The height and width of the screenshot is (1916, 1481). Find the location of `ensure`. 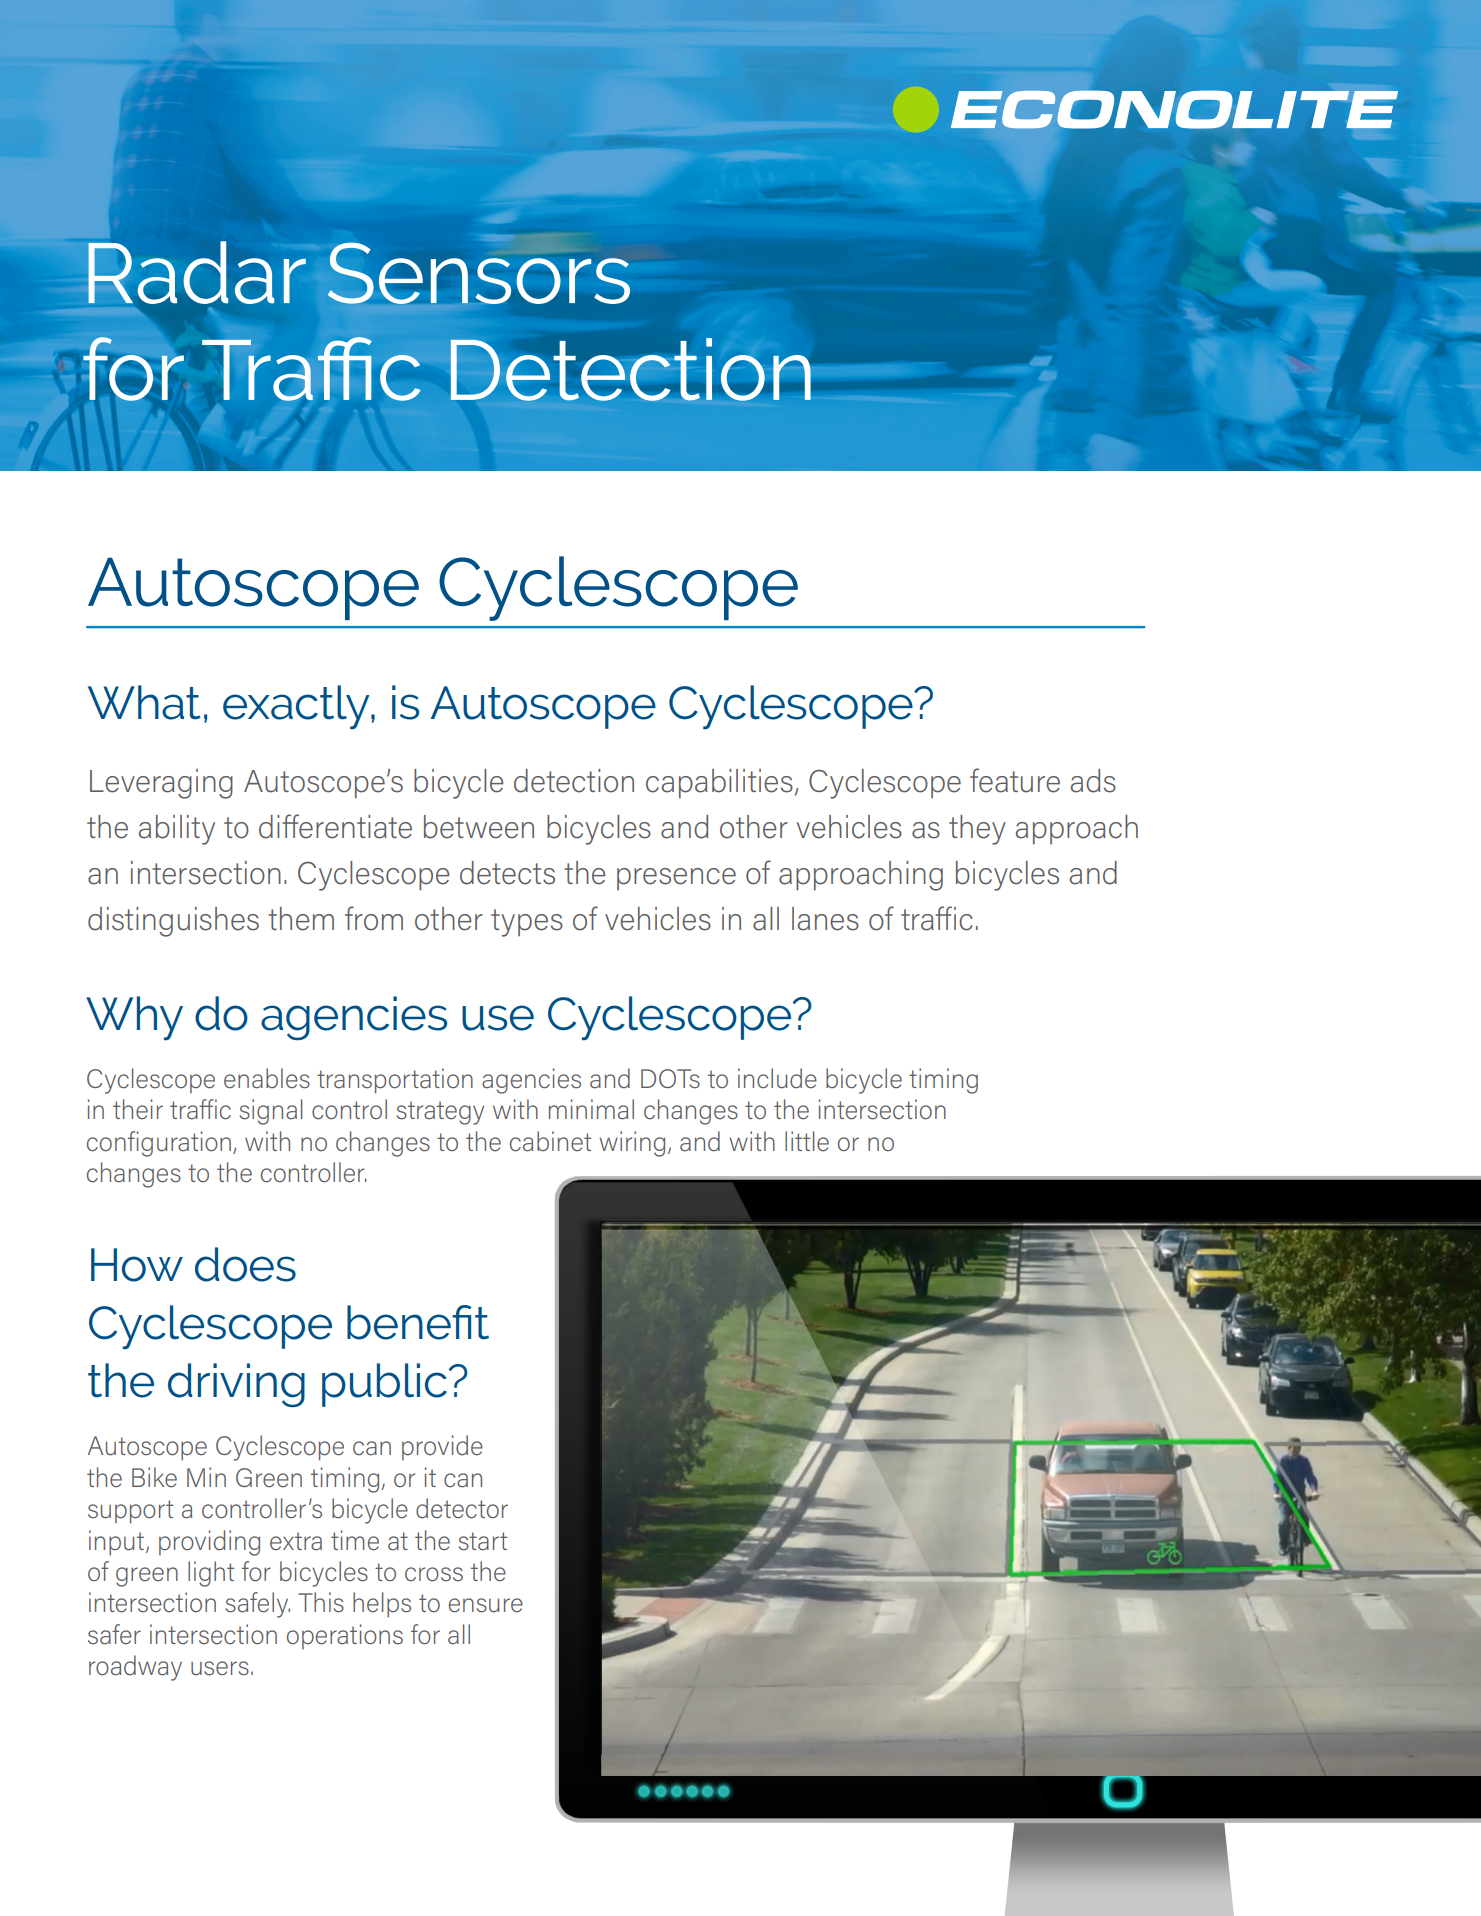

ensure is located at coordinates (486, 1605).
